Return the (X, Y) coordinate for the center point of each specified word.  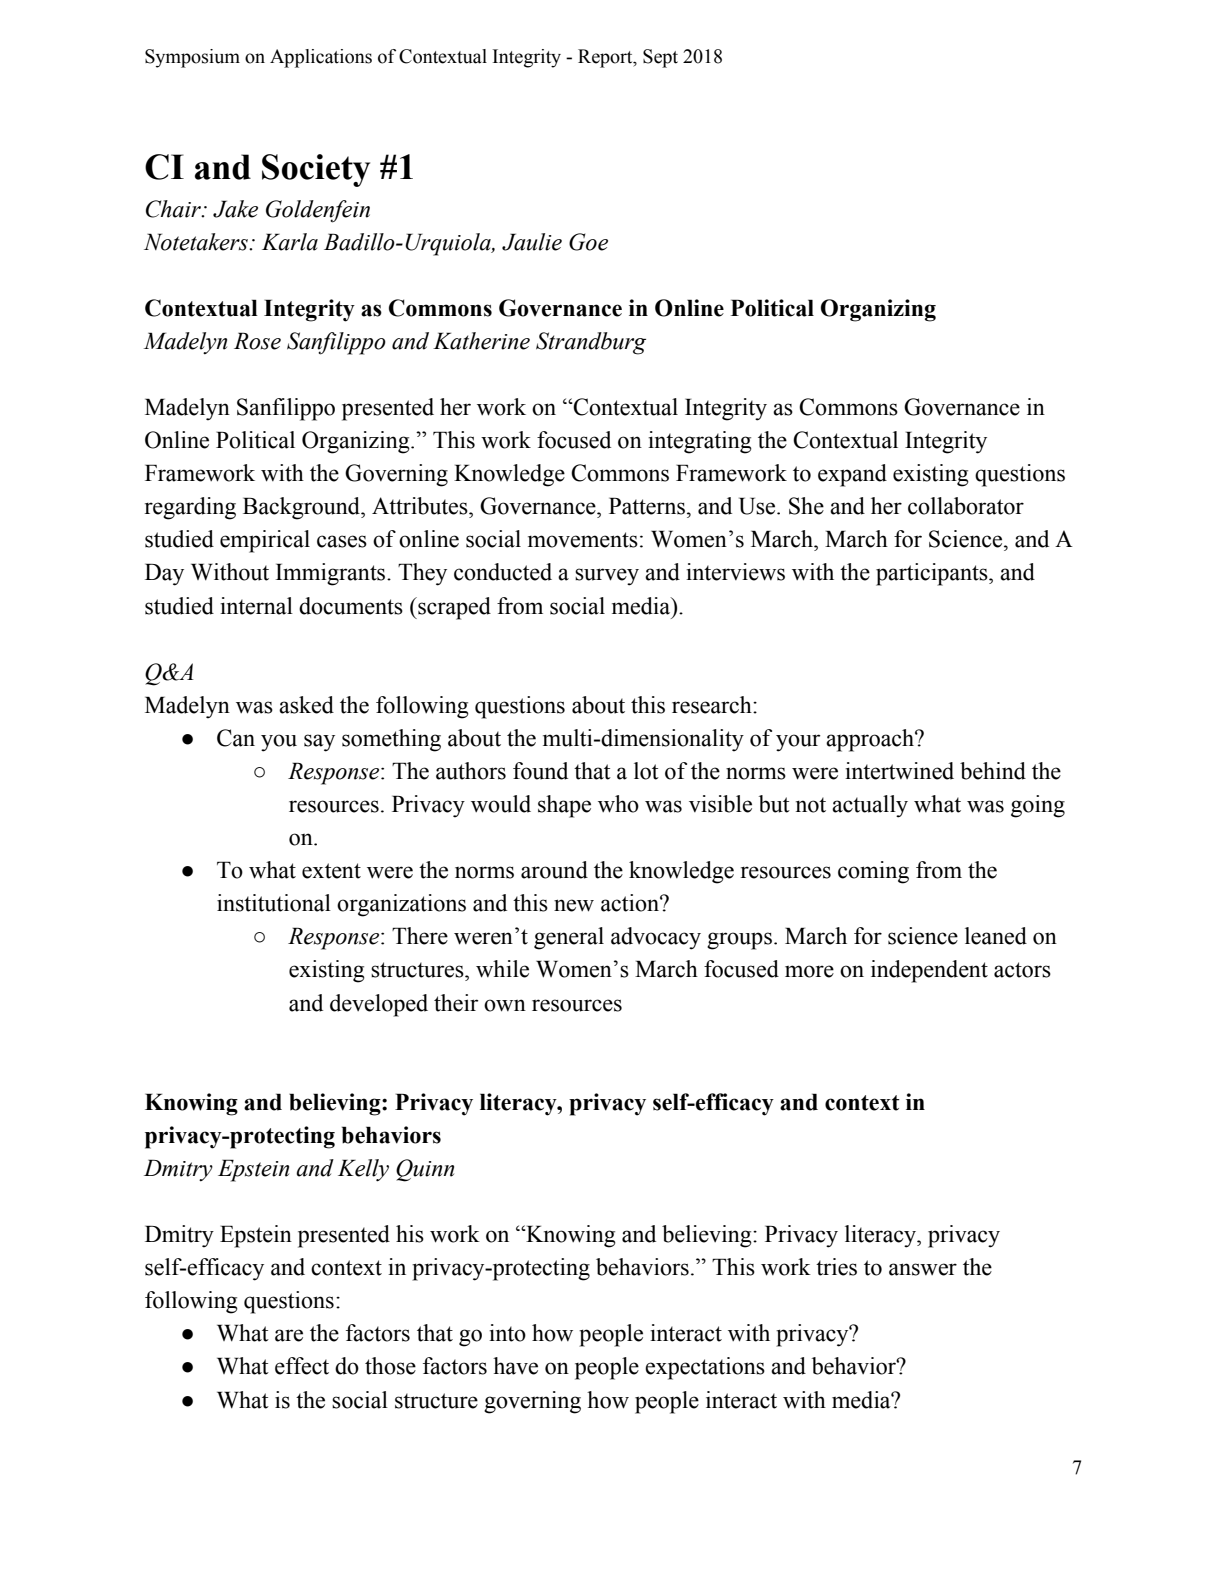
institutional (274, 903)
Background (303, 508)
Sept (660, 58)
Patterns (647, 506)
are (289, 1335)
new (574, 905)
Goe (588, 242)
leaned (996, 936)
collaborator (966, 506)
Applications (321, 58)
